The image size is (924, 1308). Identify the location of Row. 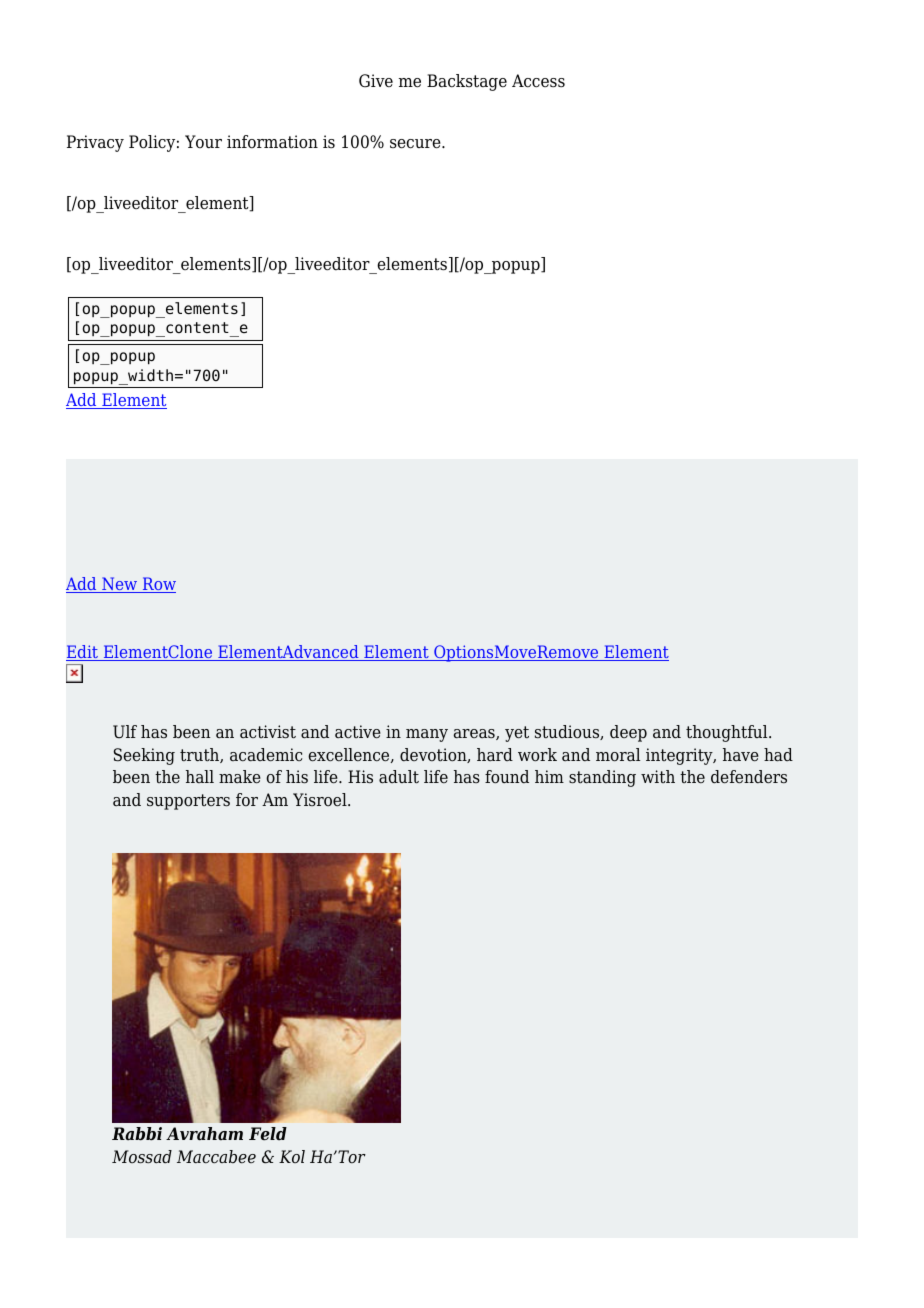
(158, 585).
